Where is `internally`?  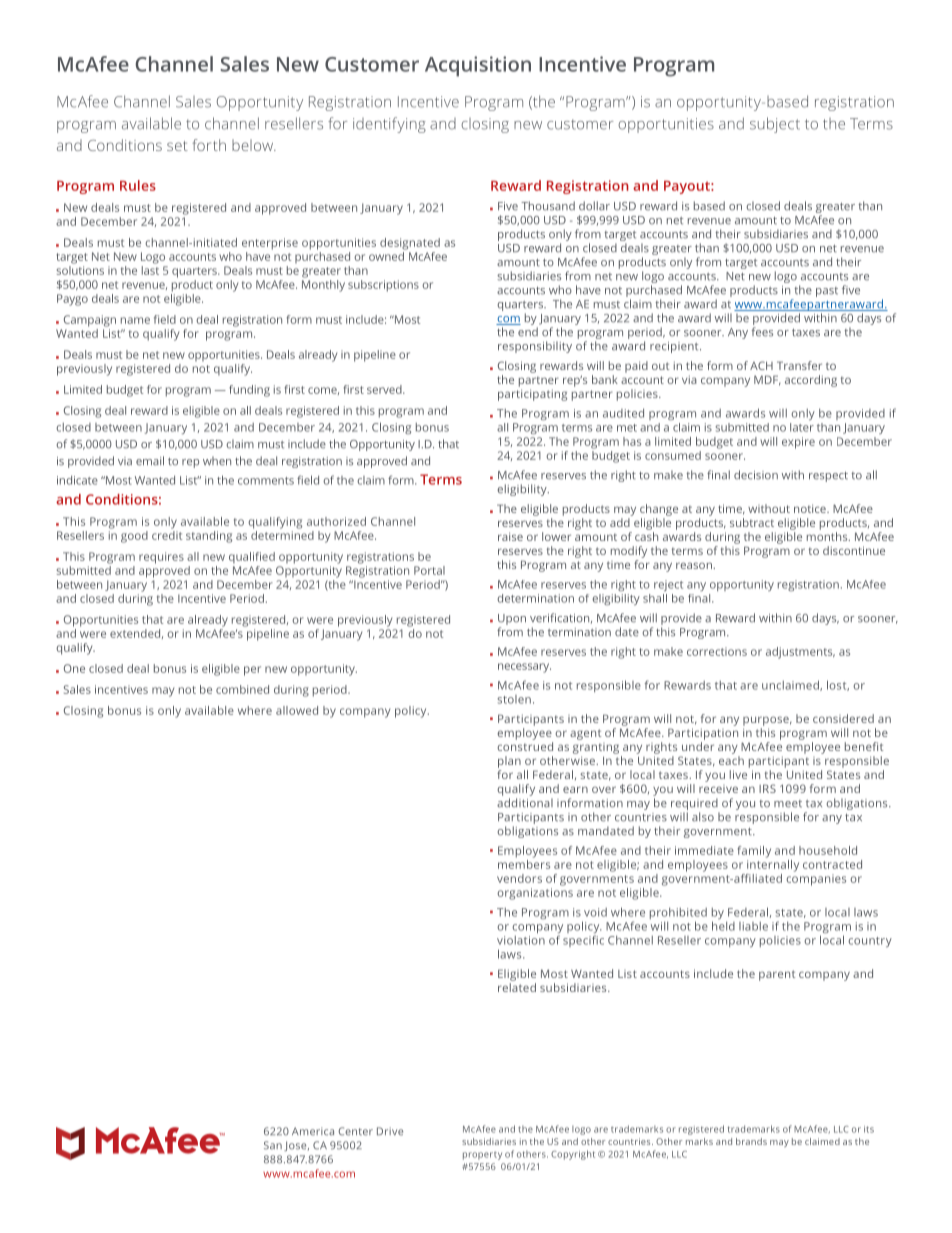
internally is located at coordinates (773, 864).
